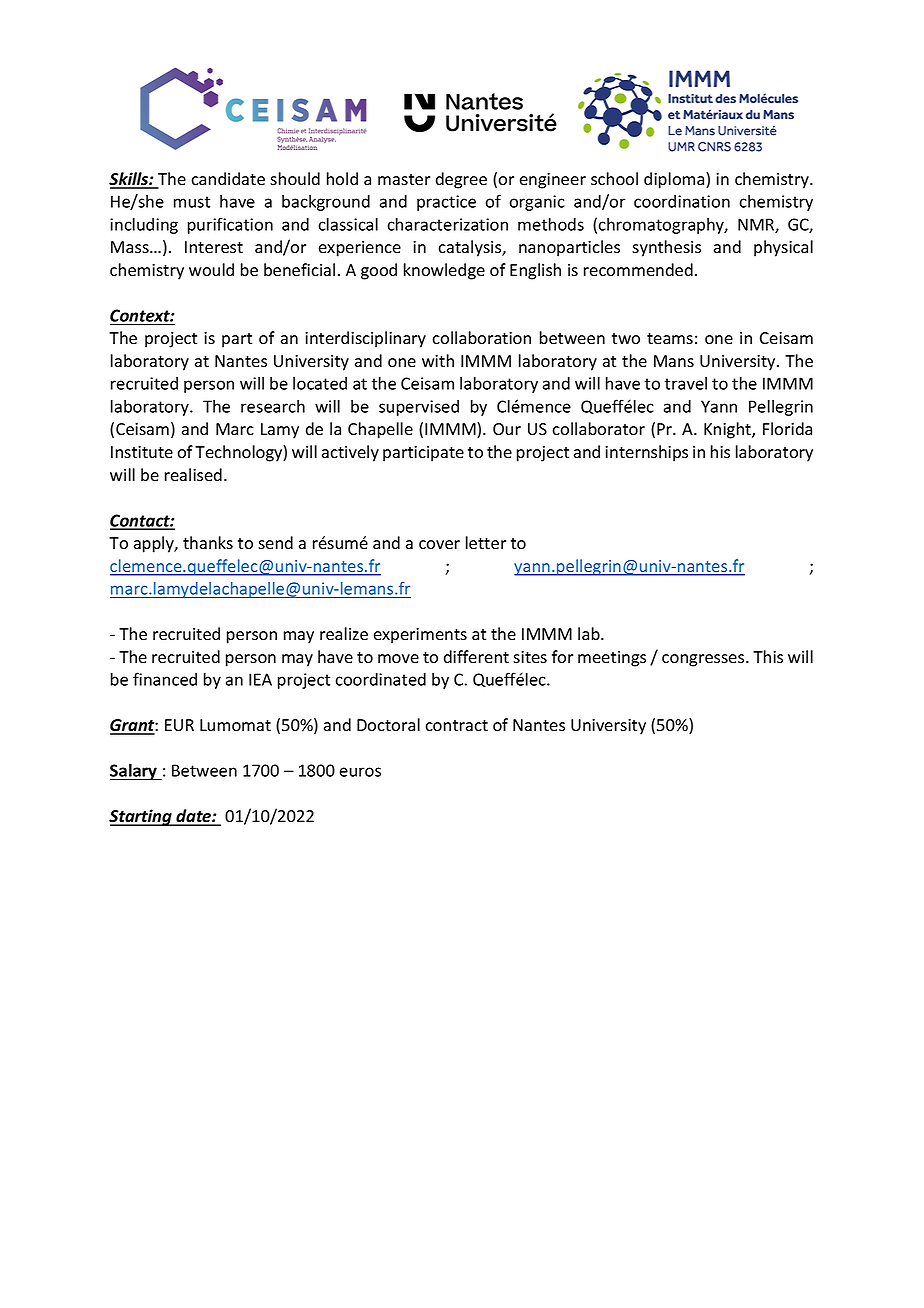  I want to click on practice, so click(446, 203).
